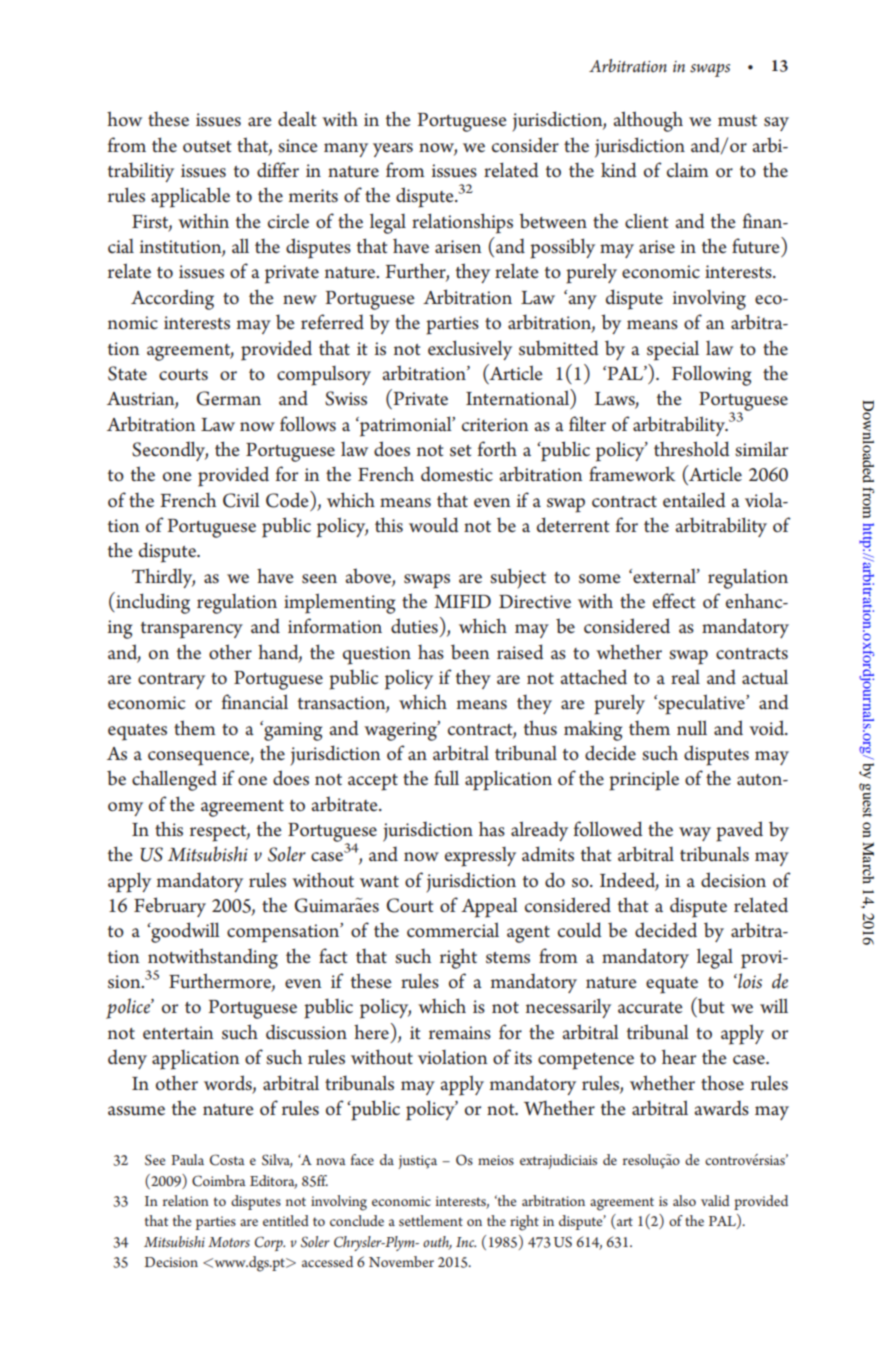  I want to click on outset, so click(207, 147).
